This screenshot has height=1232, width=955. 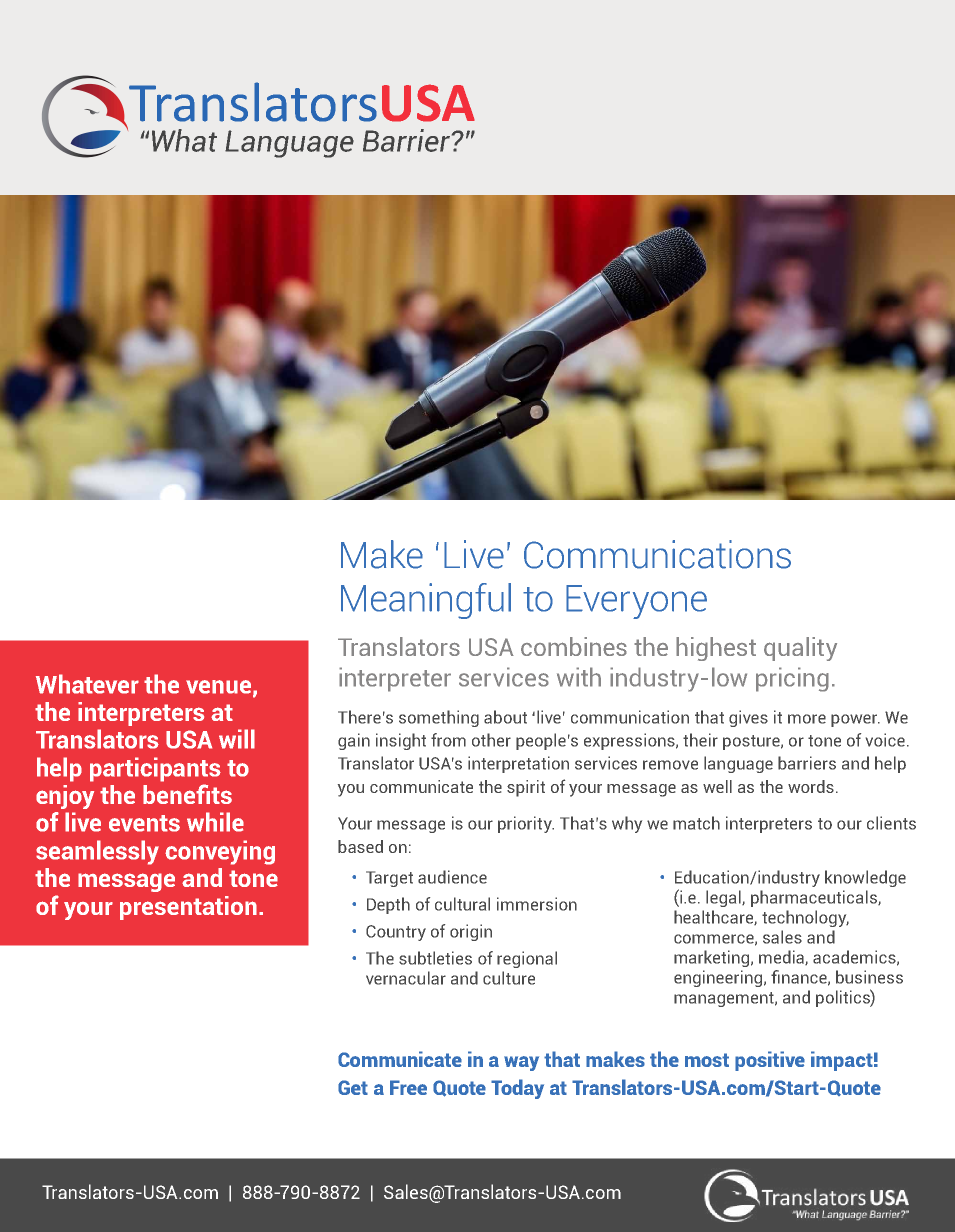 What do you see at coordinates (408, 1087) in the screenshot?
I see `Free` at bounding box center [408, 1087].
